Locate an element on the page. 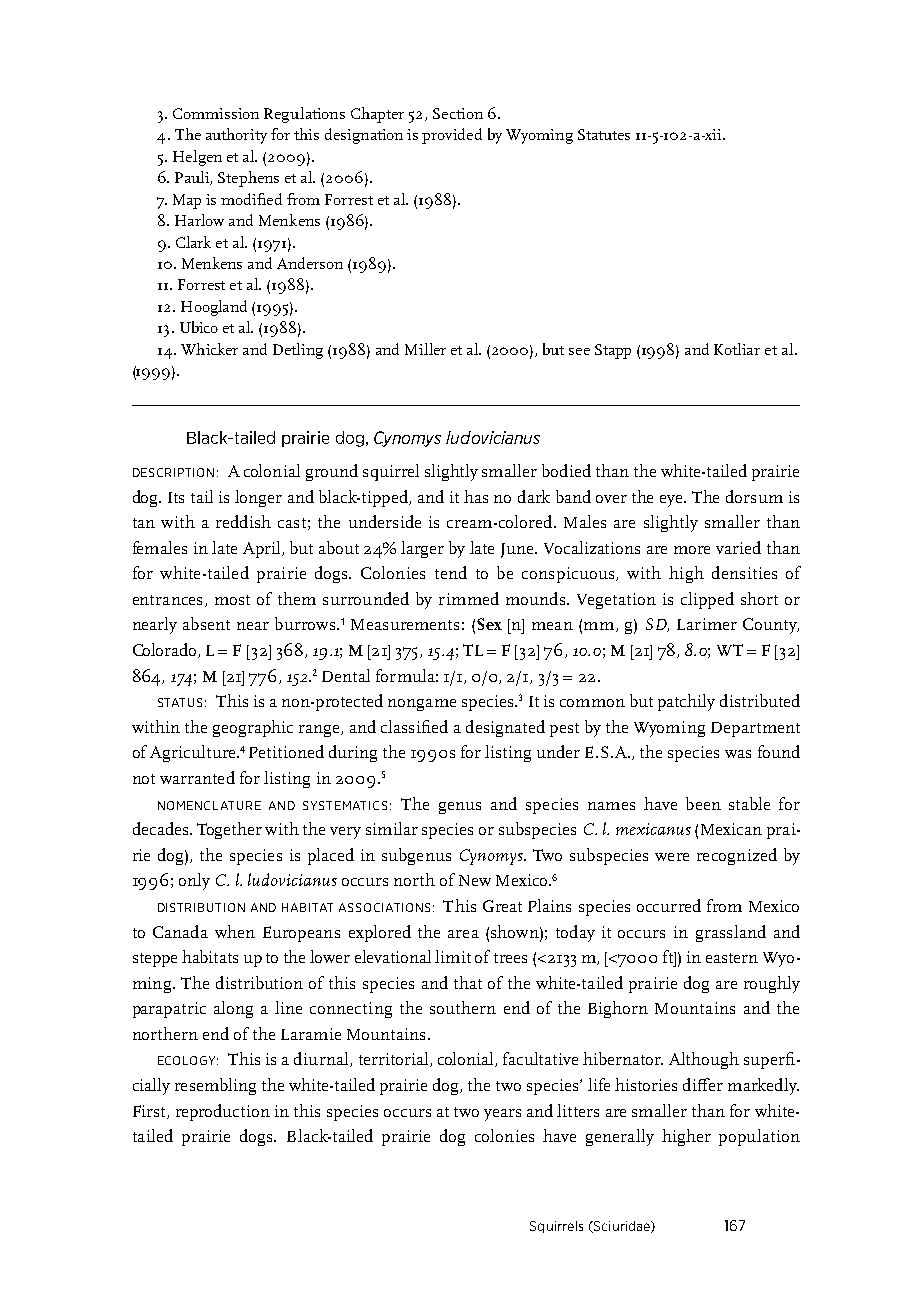 Image resolution: width=921 pixels, height=1316 pixels. eye is located at coordinates (673, 501).
